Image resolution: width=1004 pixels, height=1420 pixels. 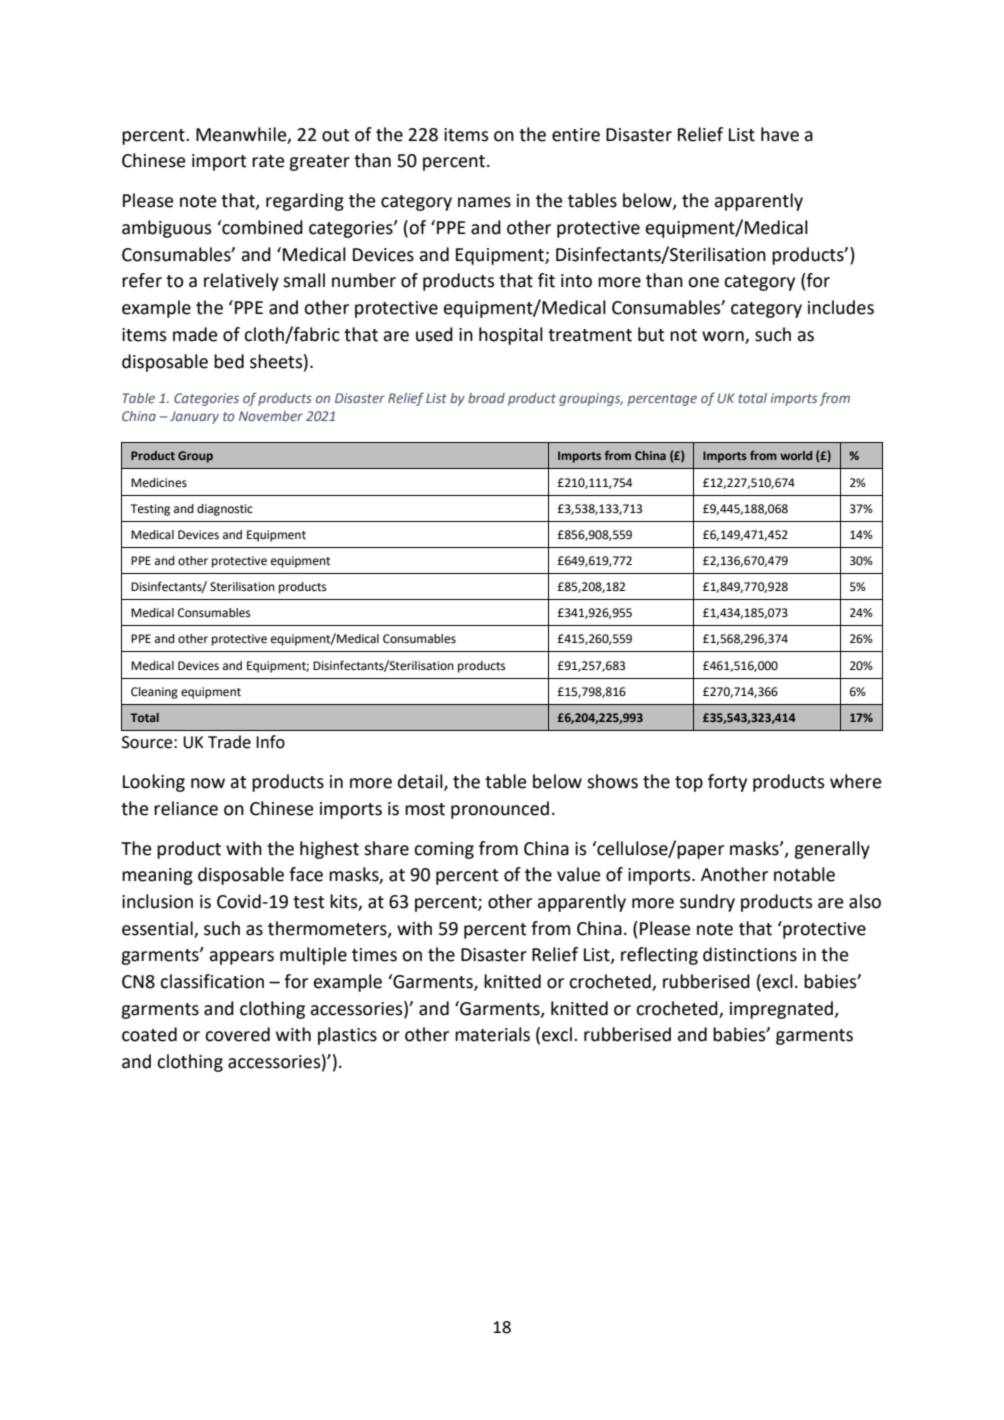 What do you see at coordinates (484, 202) in the screenshot?
I see `names` at bounding box center [484, 202].
